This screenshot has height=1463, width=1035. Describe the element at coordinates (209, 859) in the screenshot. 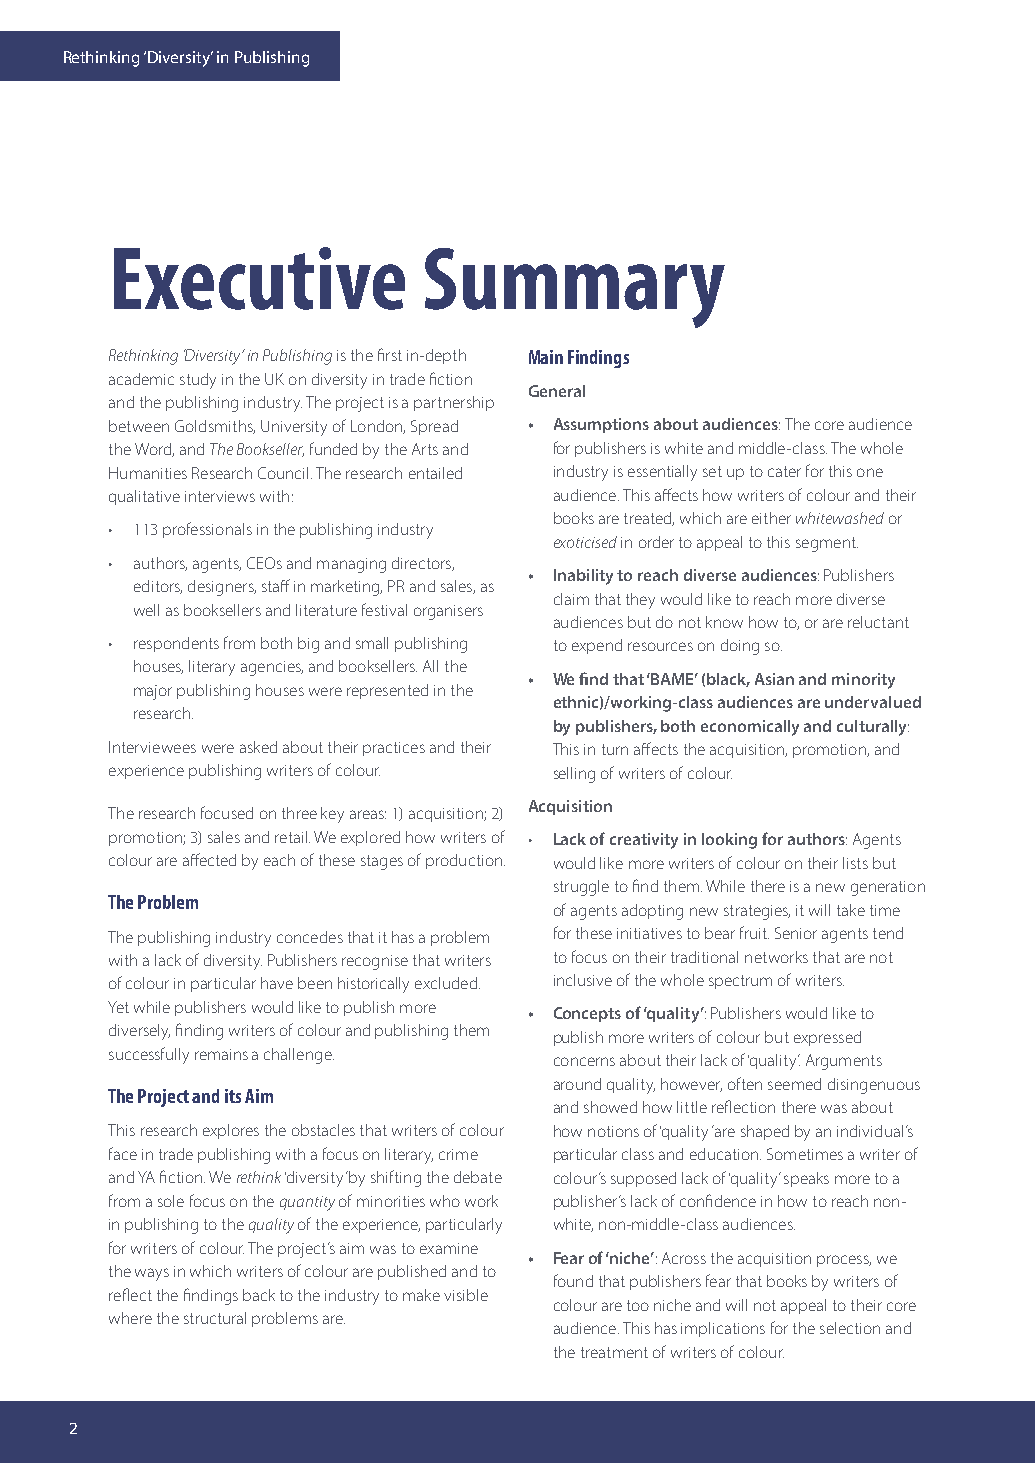

I see `affected` at that location.
